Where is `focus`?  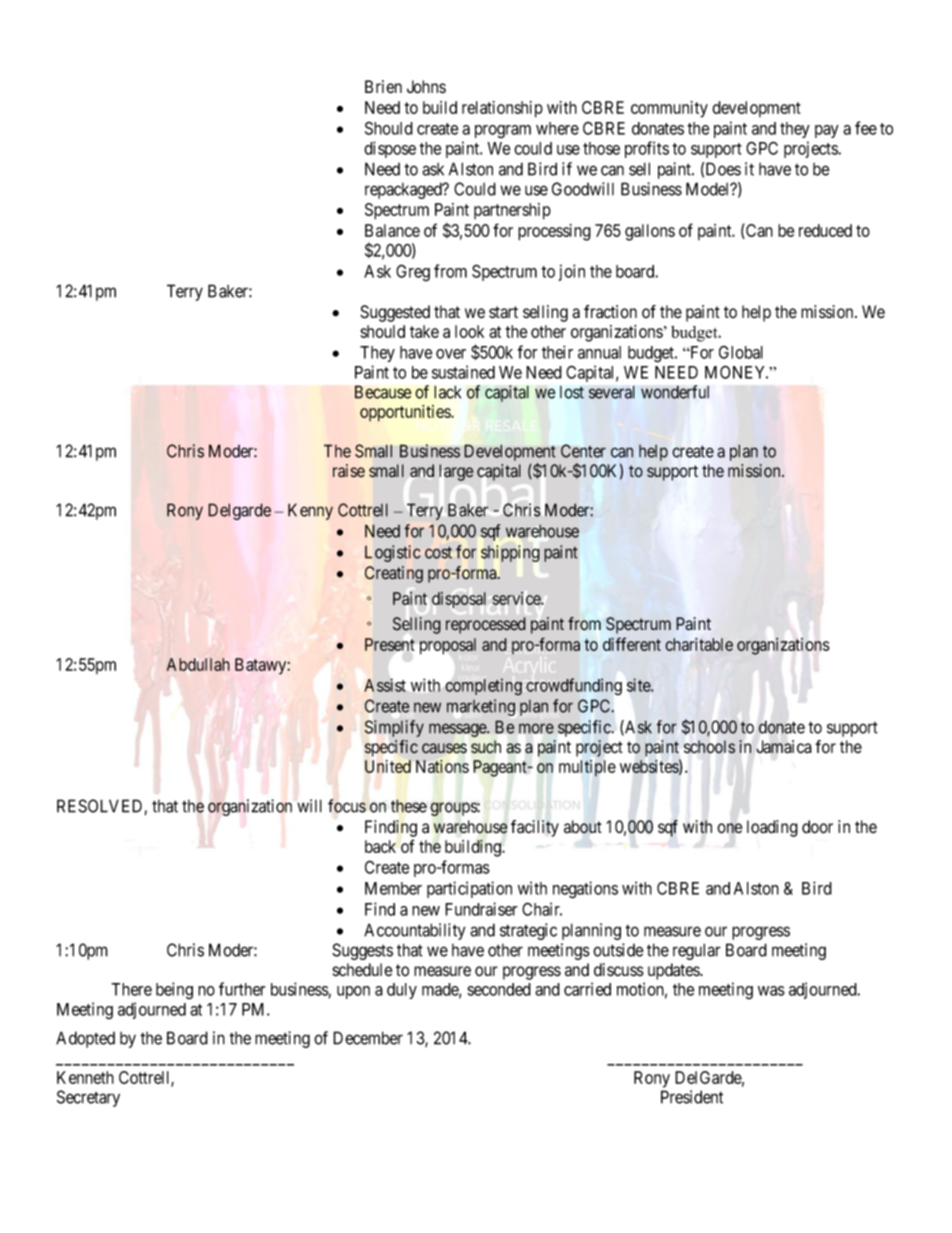 focus is located at coordinates (347, 806).
